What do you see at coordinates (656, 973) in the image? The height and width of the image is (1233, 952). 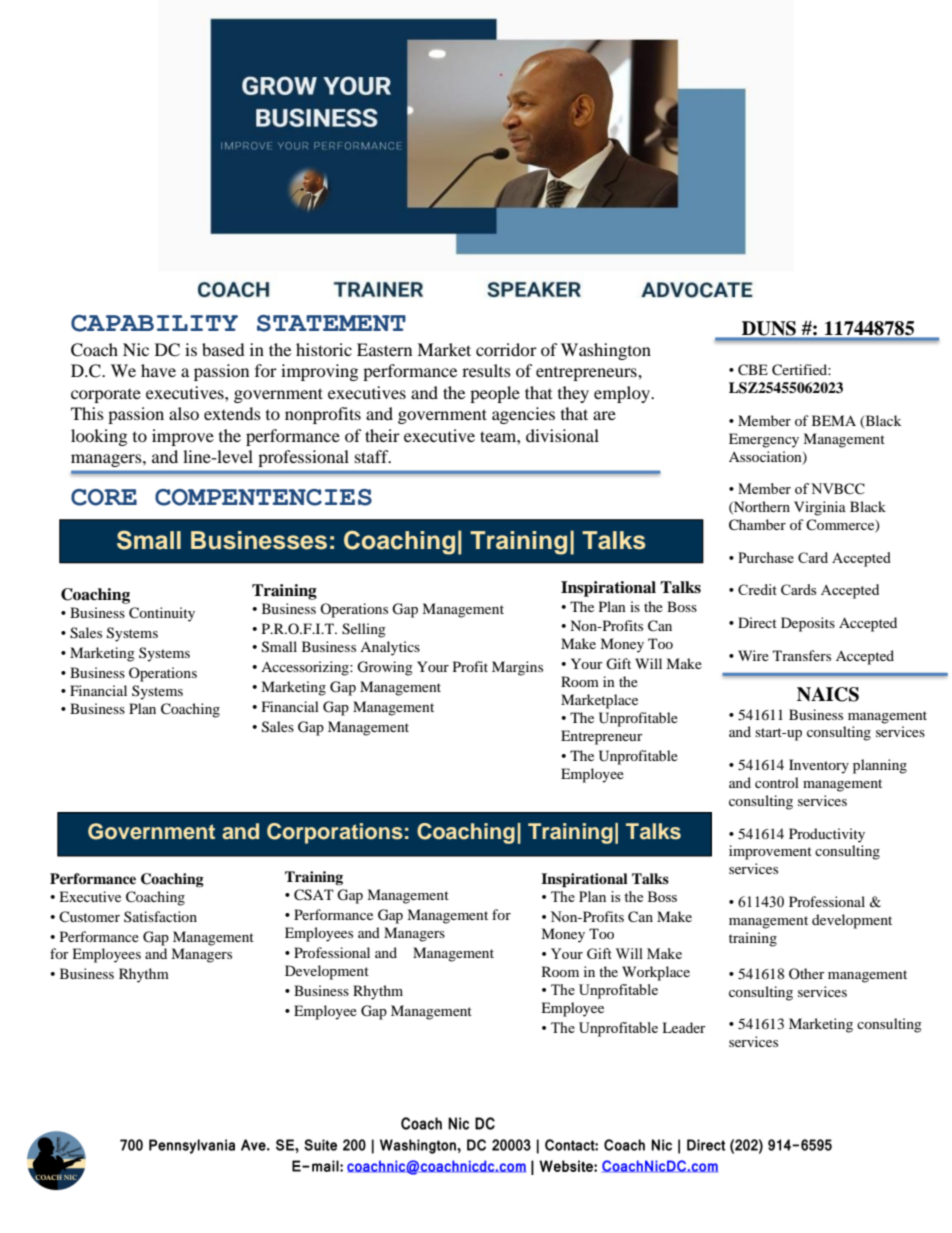 I see `Workplace` at bounding box center [656, 973].
